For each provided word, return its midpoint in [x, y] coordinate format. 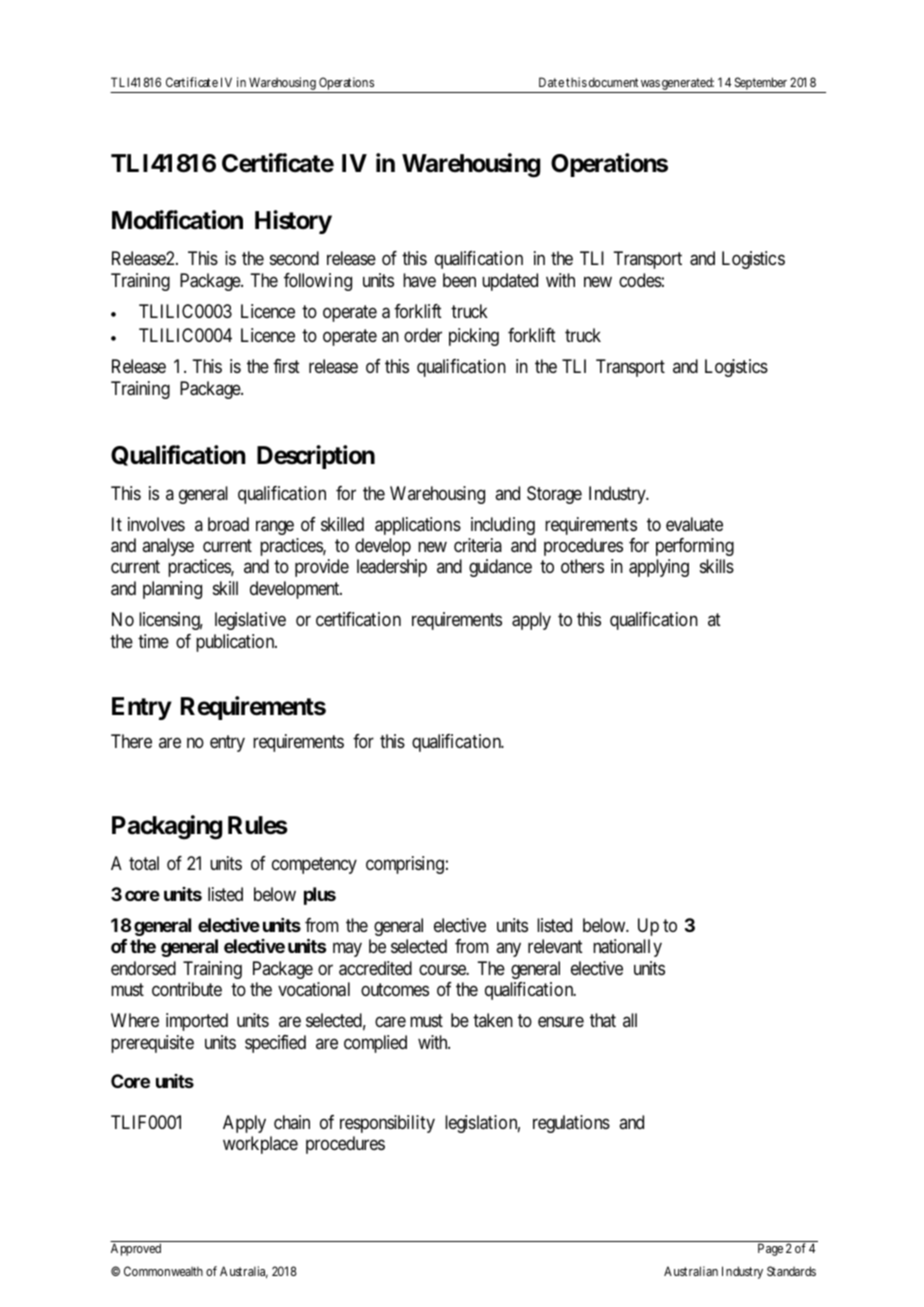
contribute [187, 989]
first [286, 366]
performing [695, 547]
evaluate [694, 524]
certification [358, 619]
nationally [627, 948]
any [508, 950]
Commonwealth [163, 1271]
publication [236, 643]
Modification [177, 220]
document [613, 82]
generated [687, 85]
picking [474, 337]
